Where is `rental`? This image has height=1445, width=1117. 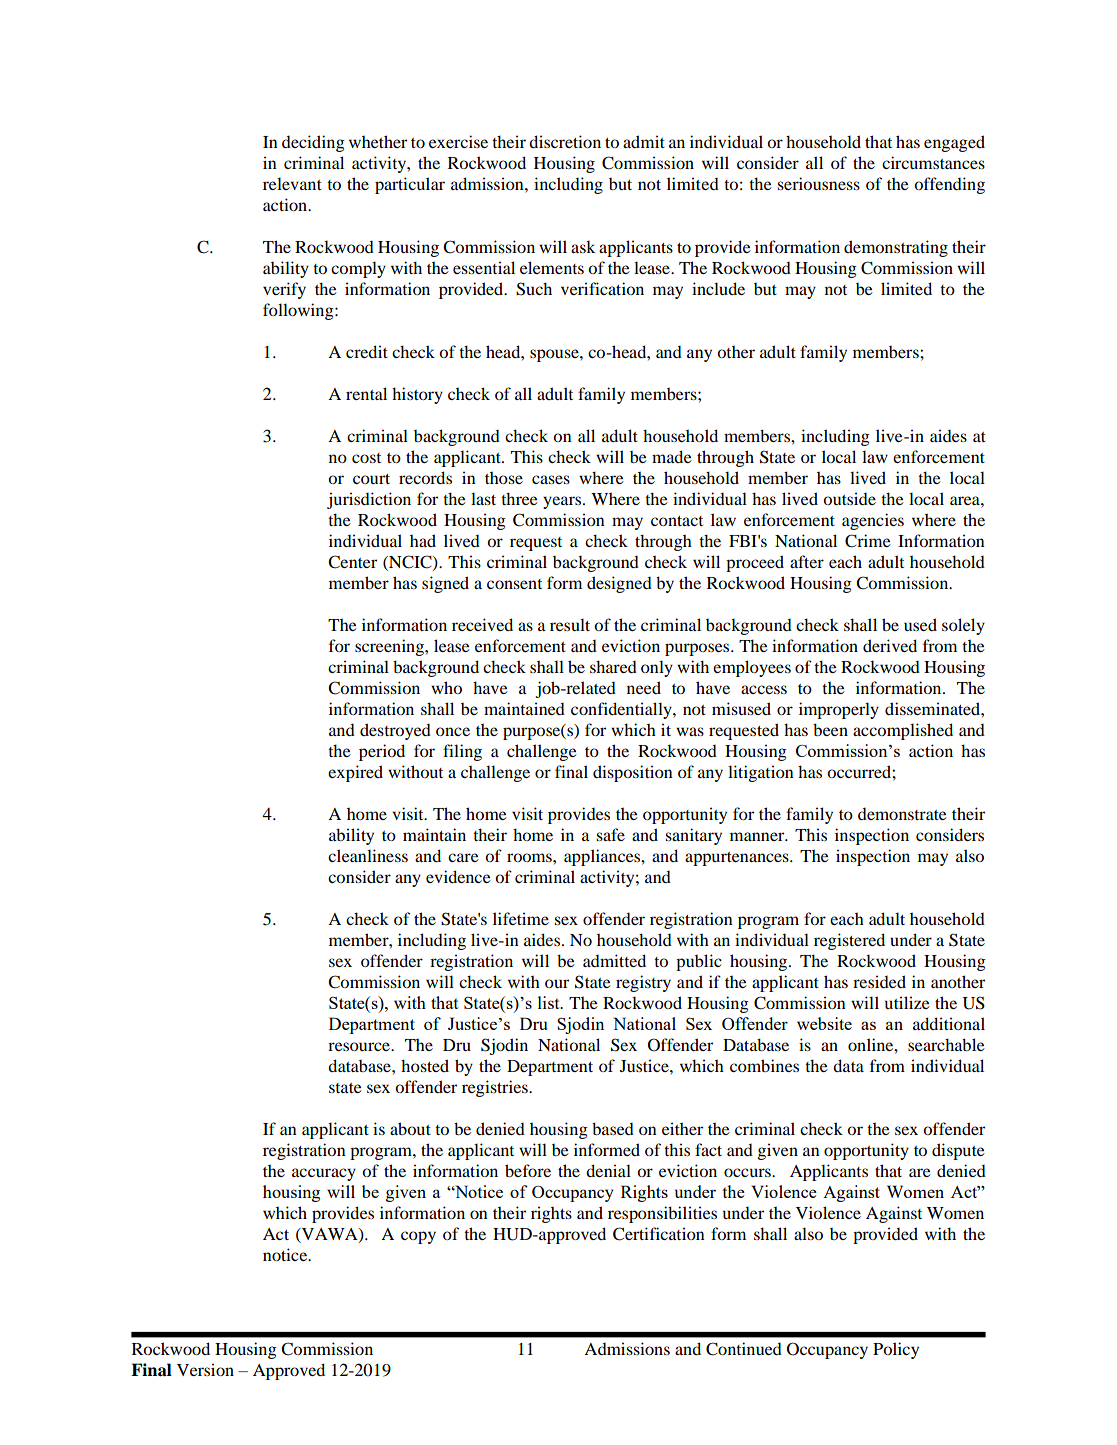 rental is located at coordinates (366, 393).
